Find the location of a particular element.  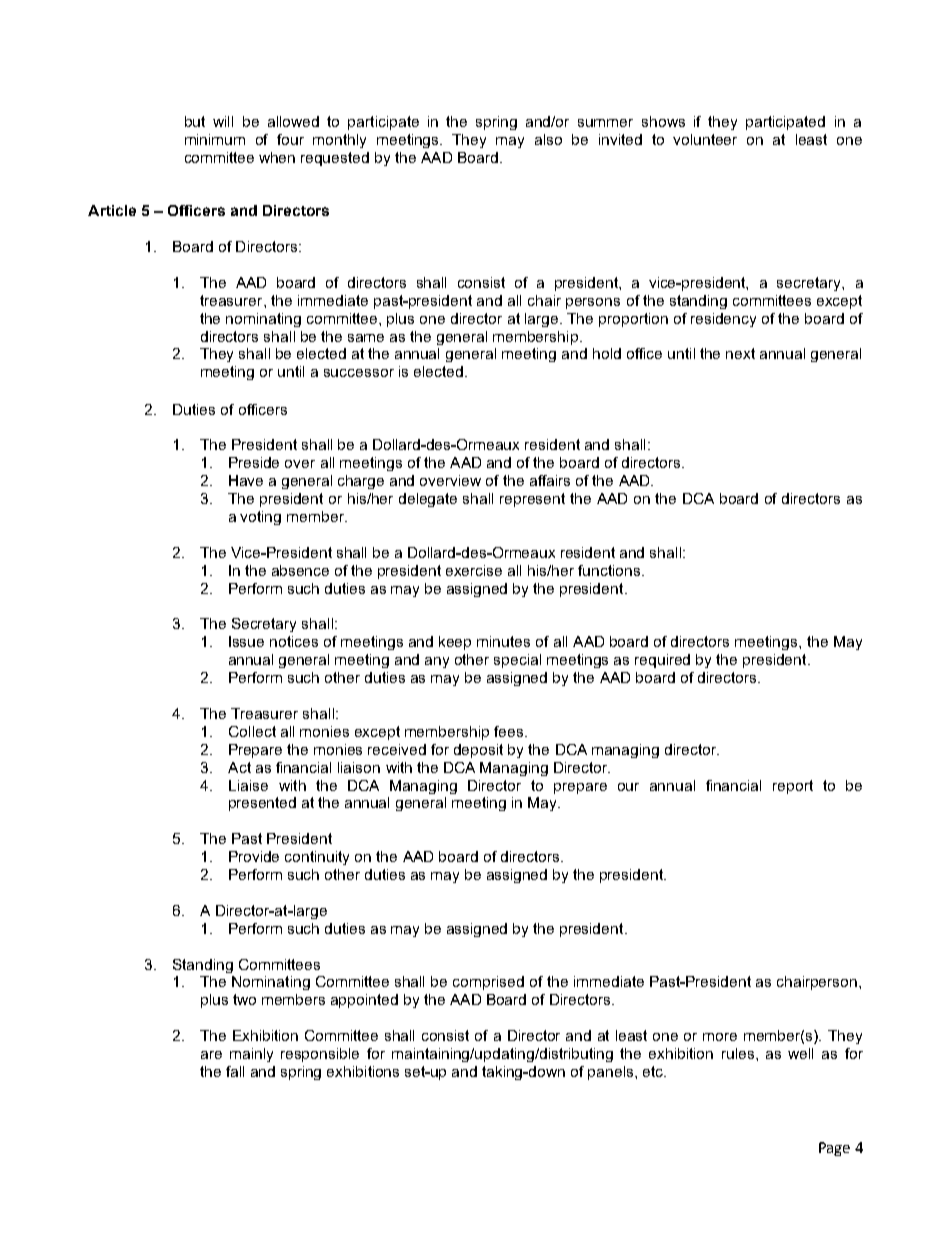

also is located at coordinates (548, 139).
